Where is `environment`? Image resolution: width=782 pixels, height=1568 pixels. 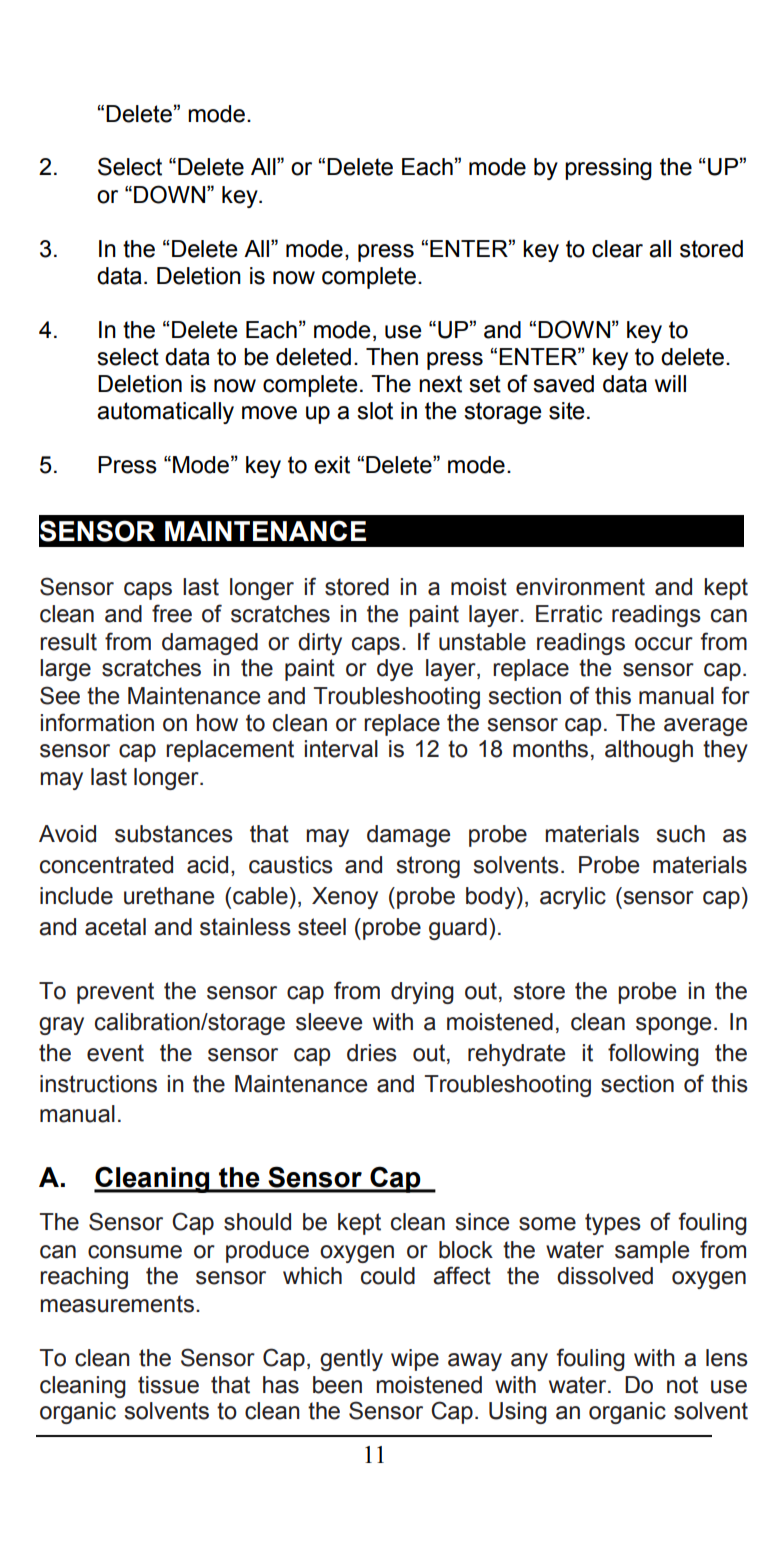 environment is located at coordinates (580, 587).
